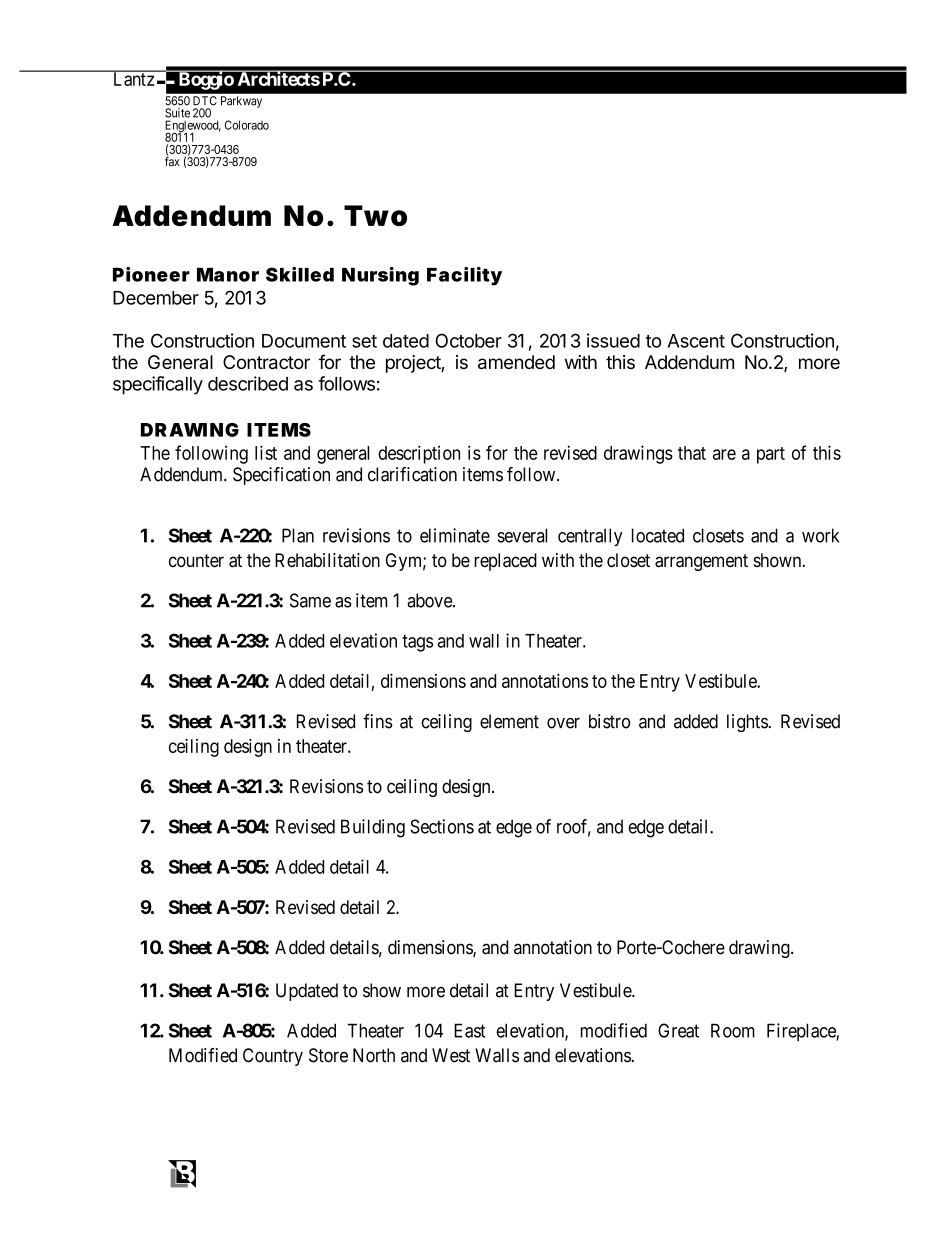  Describe the element at coordinates (509, 721) in the screenshot. I see `element` at that location.
